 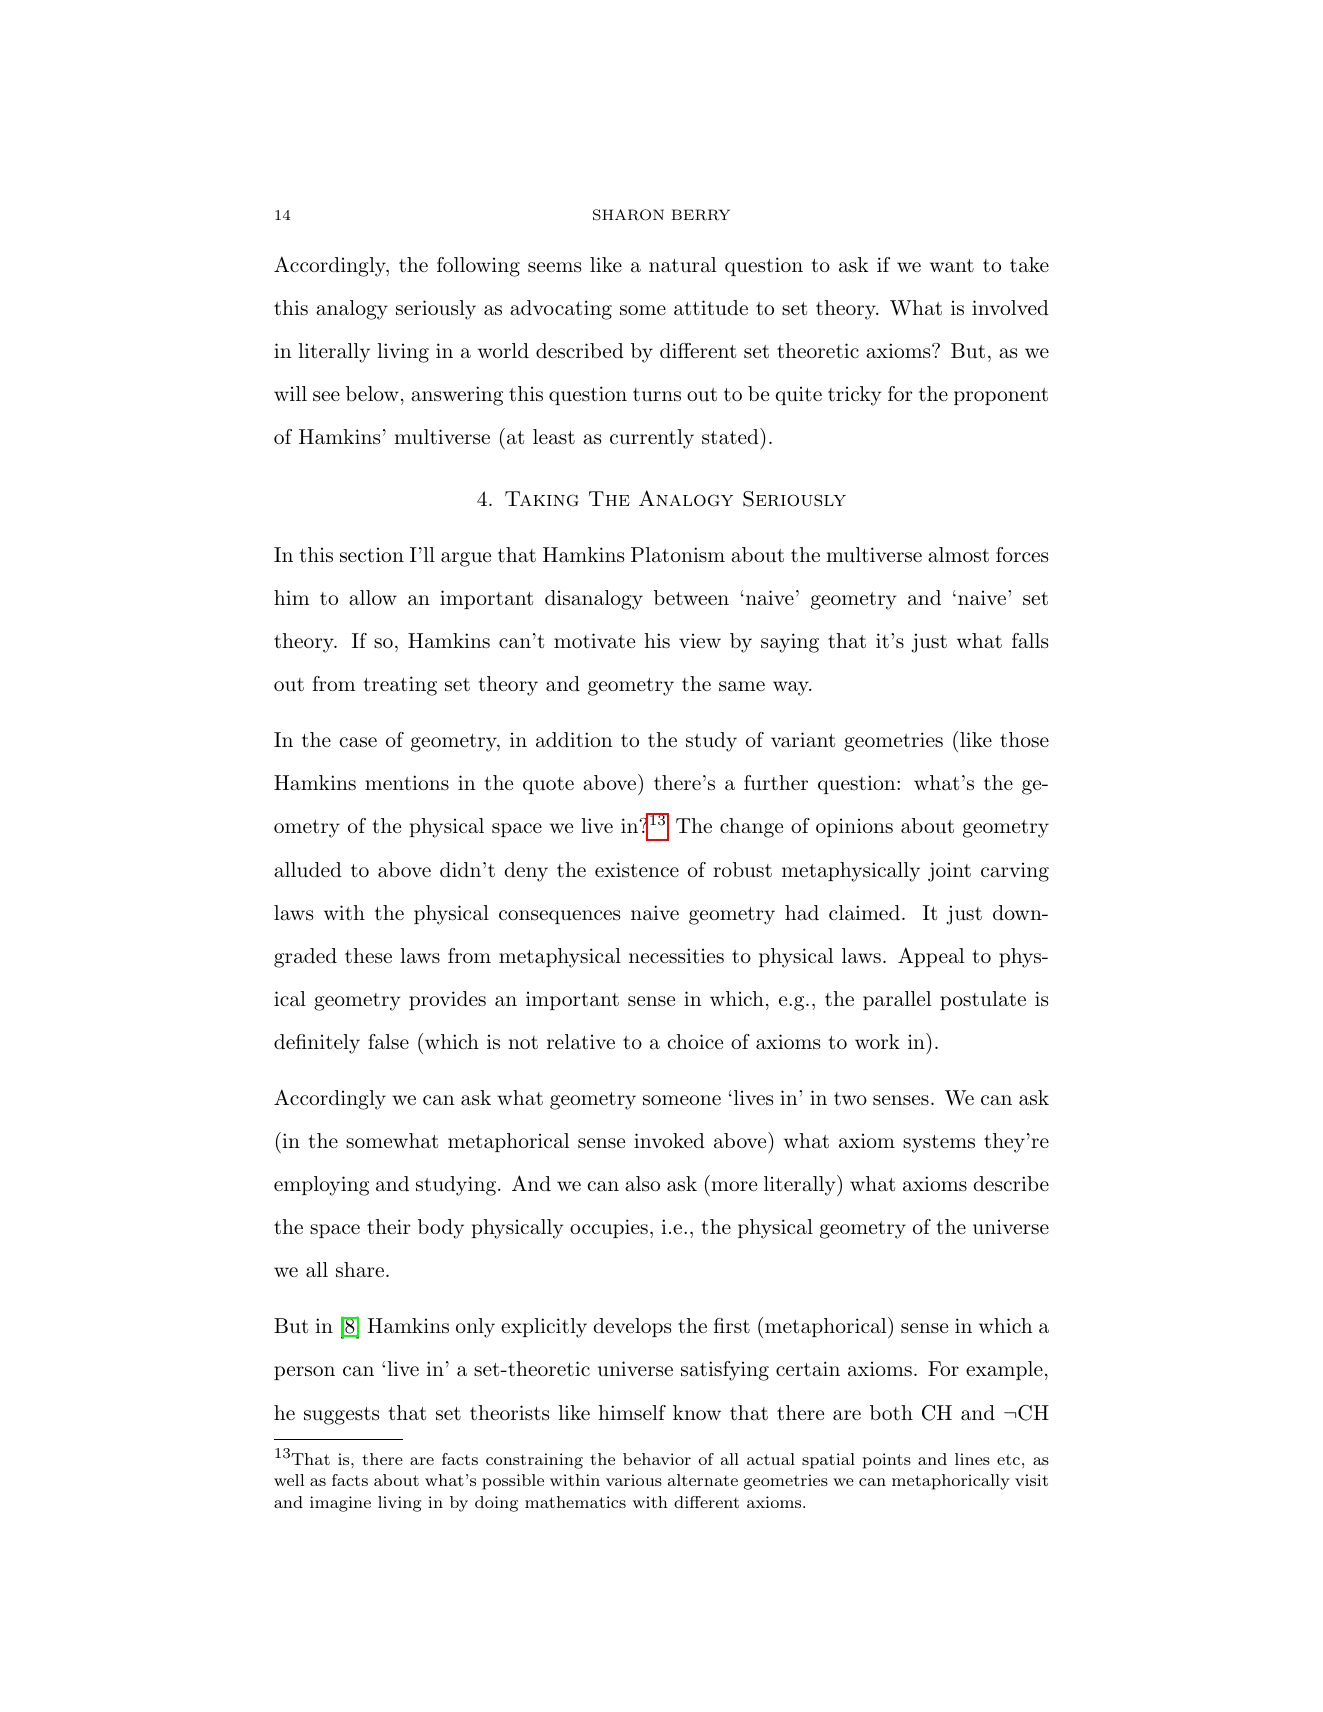 I want to click on natural, so click(x=682, y=265).
